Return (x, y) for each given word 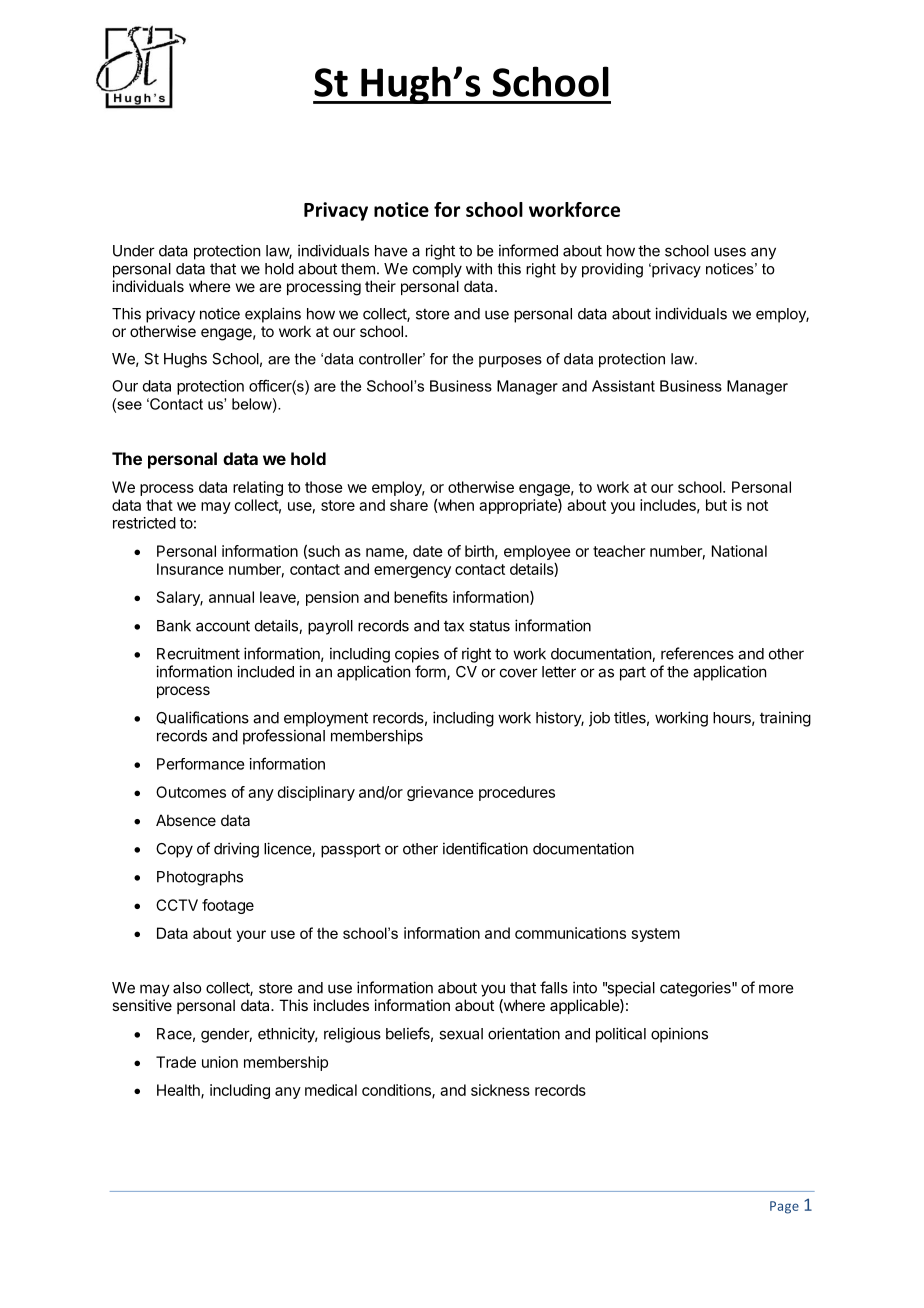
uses (730, 252)
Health (179, 1091)
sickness (500, 1090)
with (479, 269)
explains (273, 315)
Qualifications (202, 718)
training (785, 719)
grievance (440, 793)
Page (784, 1207)
